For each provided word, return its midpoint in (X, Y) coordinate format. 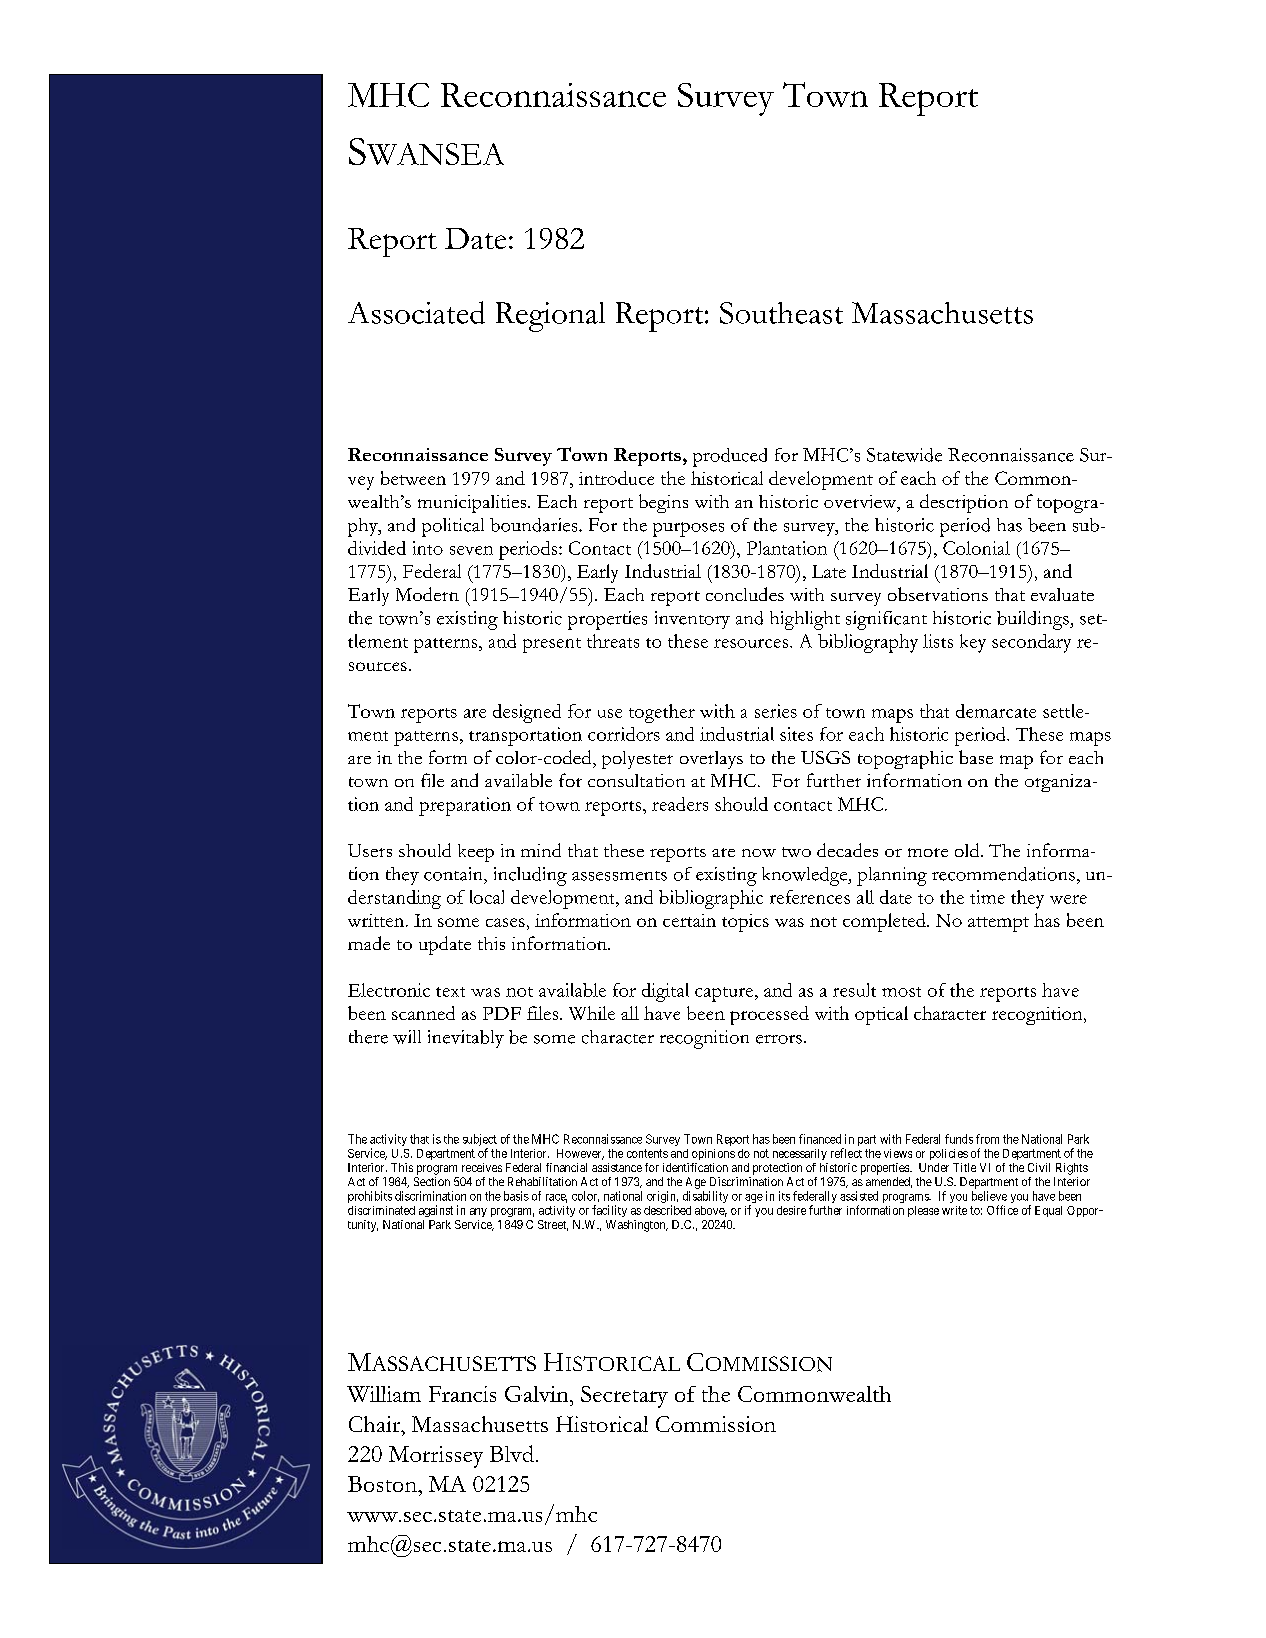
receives (482, 1167)
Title (964, 1167)
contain (454, 874)
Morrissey (436, 1457)
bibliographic (711, 899)
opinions (713, 1154)
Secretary (624, 1397)
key (973, 643)
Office (1002, 1210)
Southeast (781, 313)
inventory (692, 620)
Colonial (976, 548)
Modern (427, 594)
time (987, 897)
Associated (416, 312)
